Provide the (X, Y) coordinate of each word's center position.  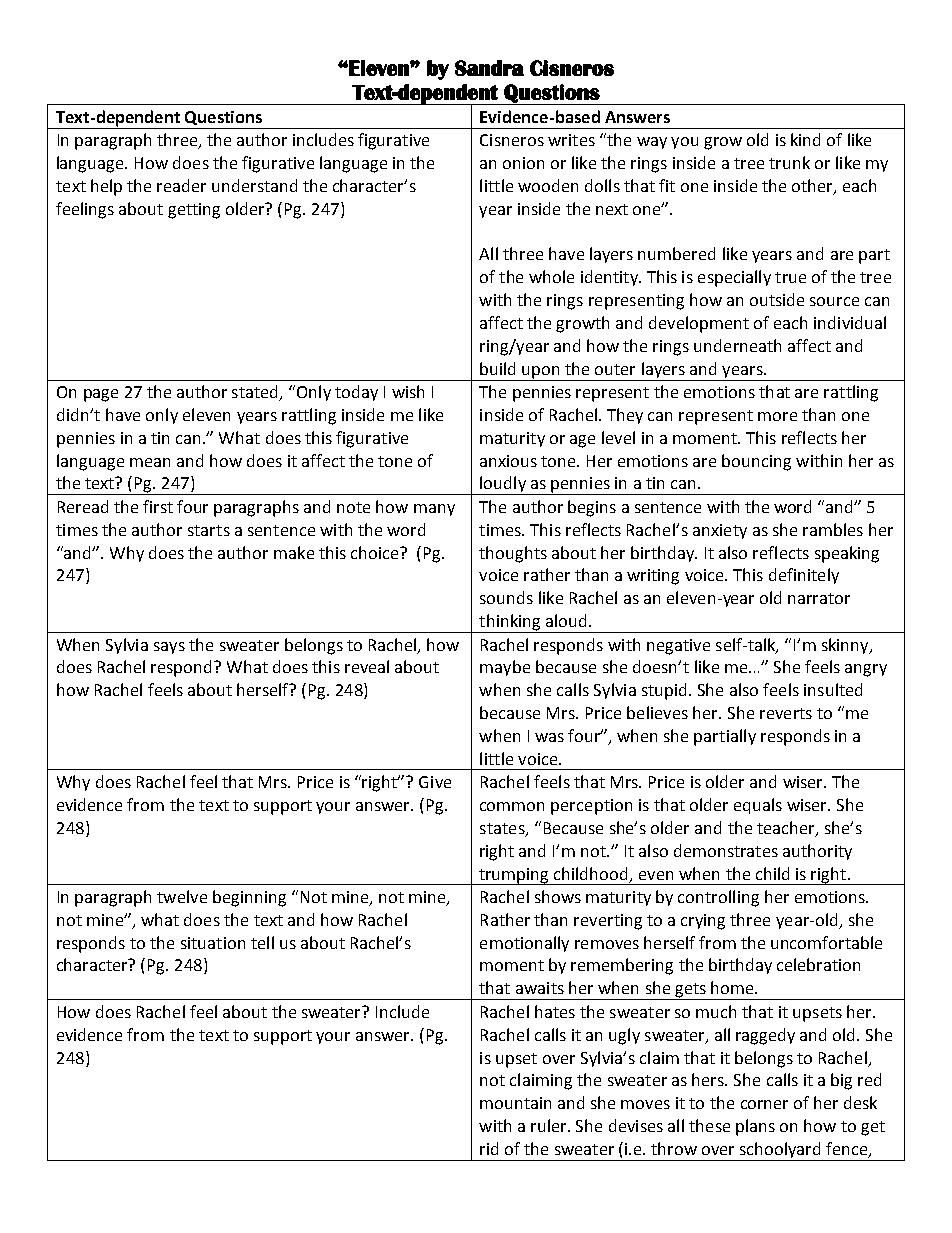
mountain (515, 1103)
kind (805, 139)
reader (181, 185)
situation (213, 943)
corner (764, 1104)
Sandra (489, 68)
